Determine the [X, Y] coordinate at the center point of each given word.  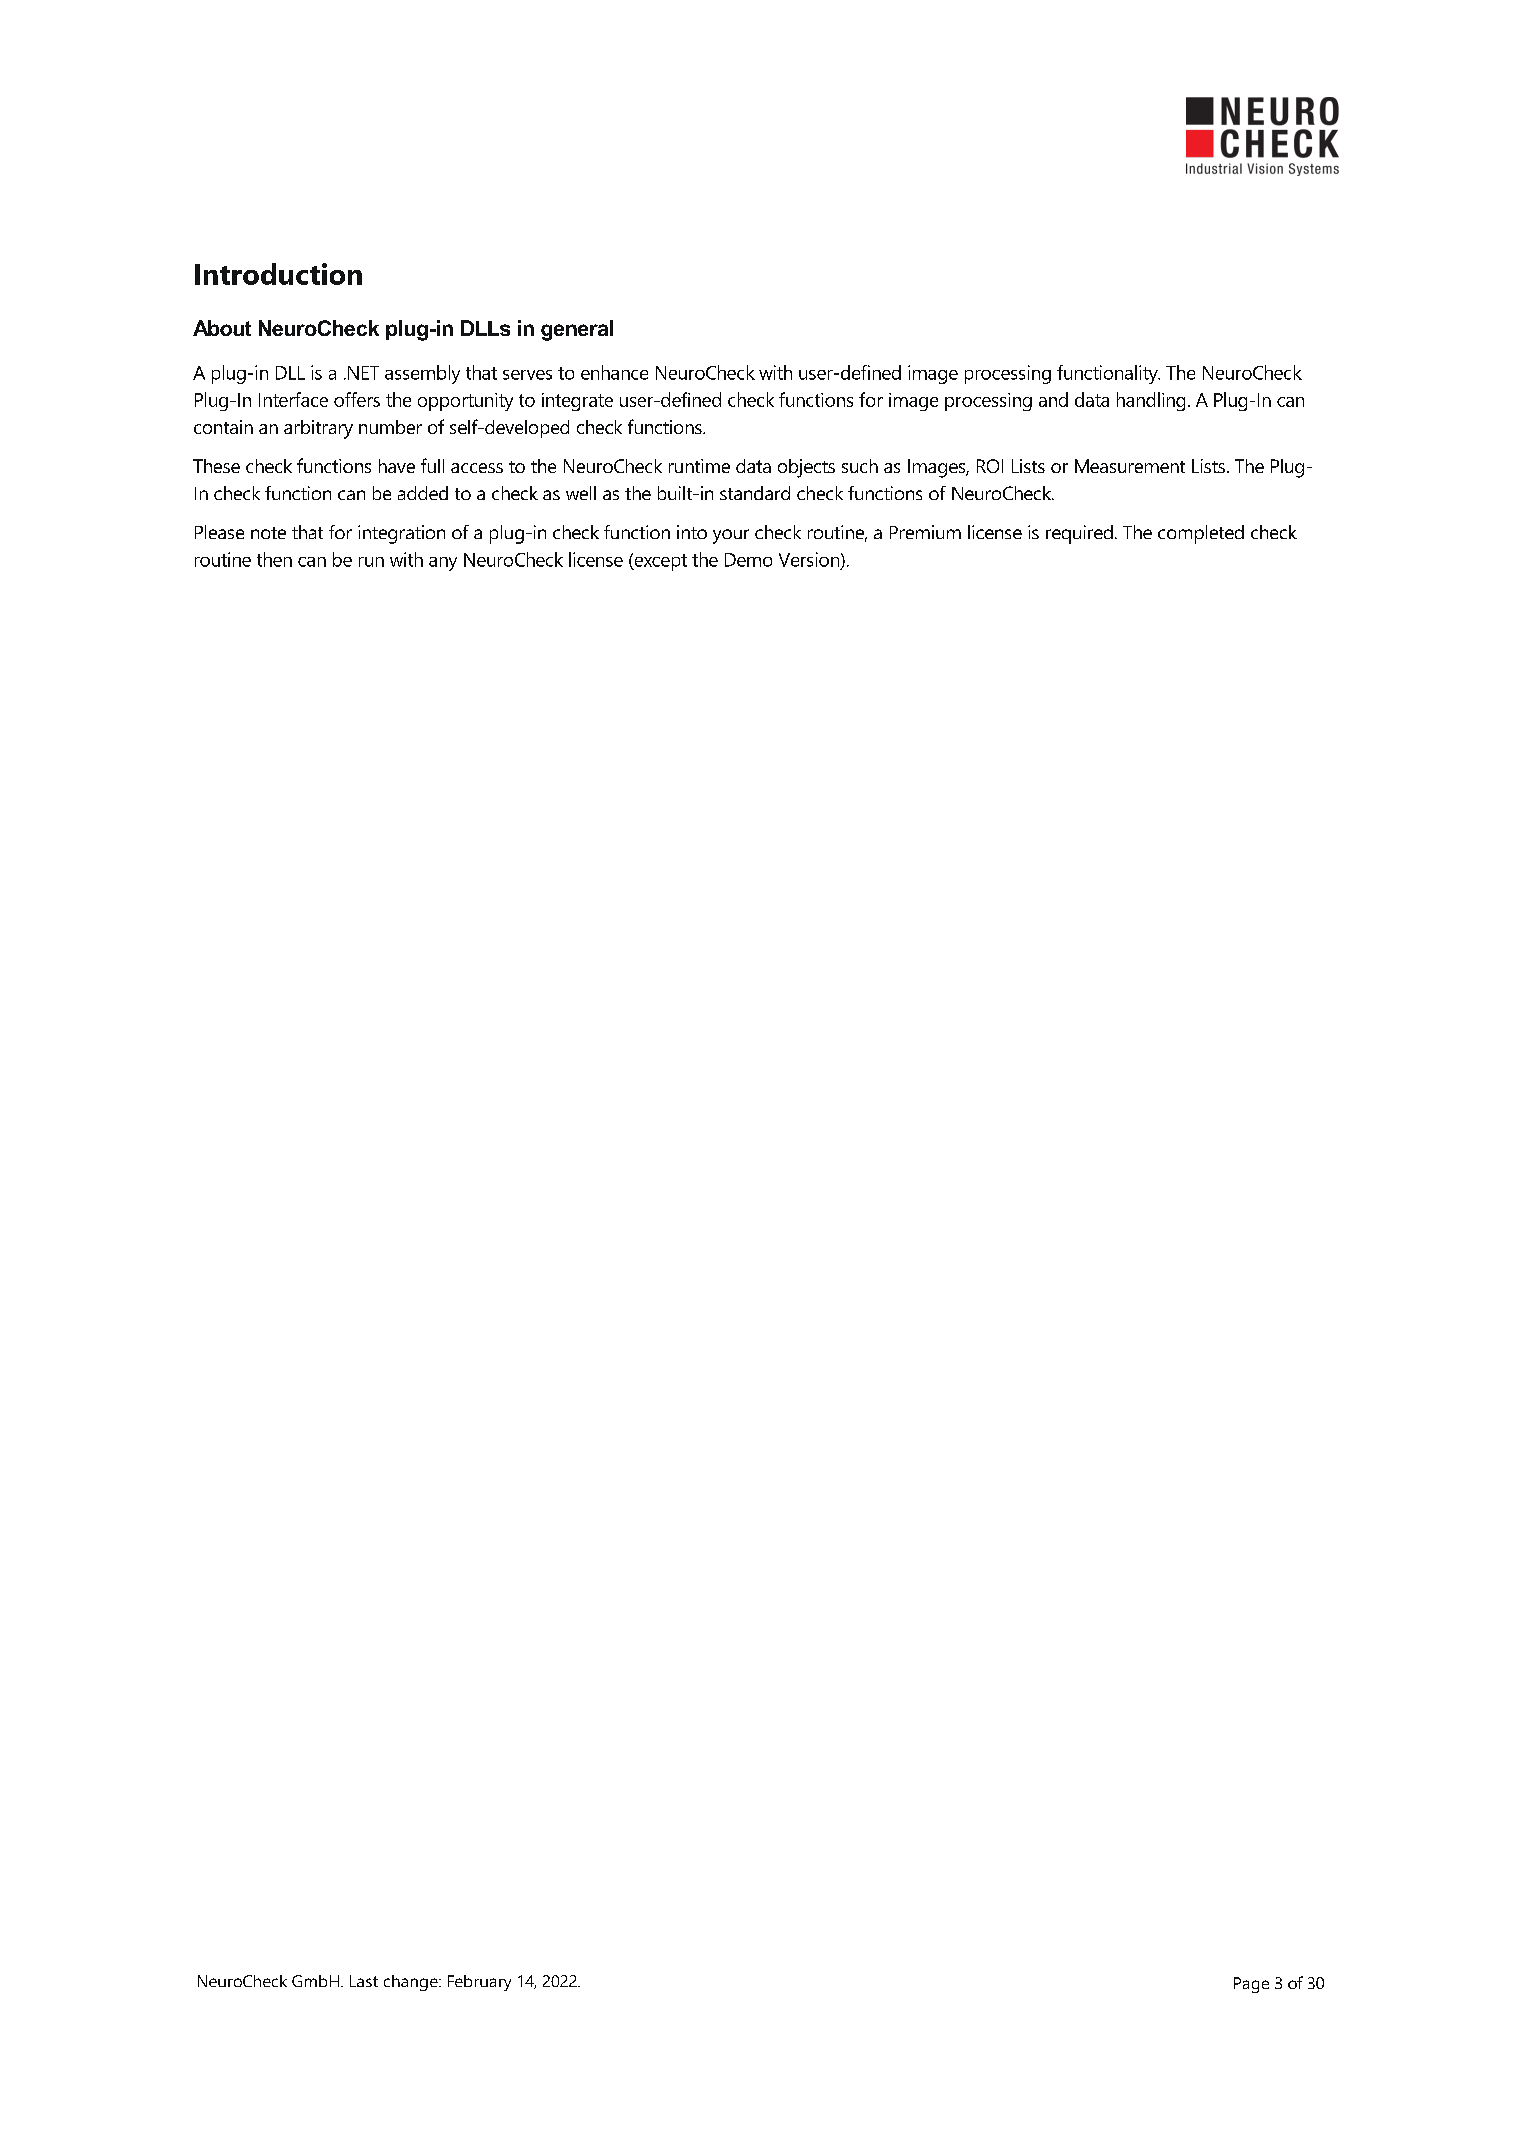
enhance [614, 372]
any [443, 564]
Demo [748, 560]
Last [364, 1981]
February [479, 1983]
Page [1251, 1985]
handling [1151, 401]
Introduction [278, 274]
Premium [925, 532]
